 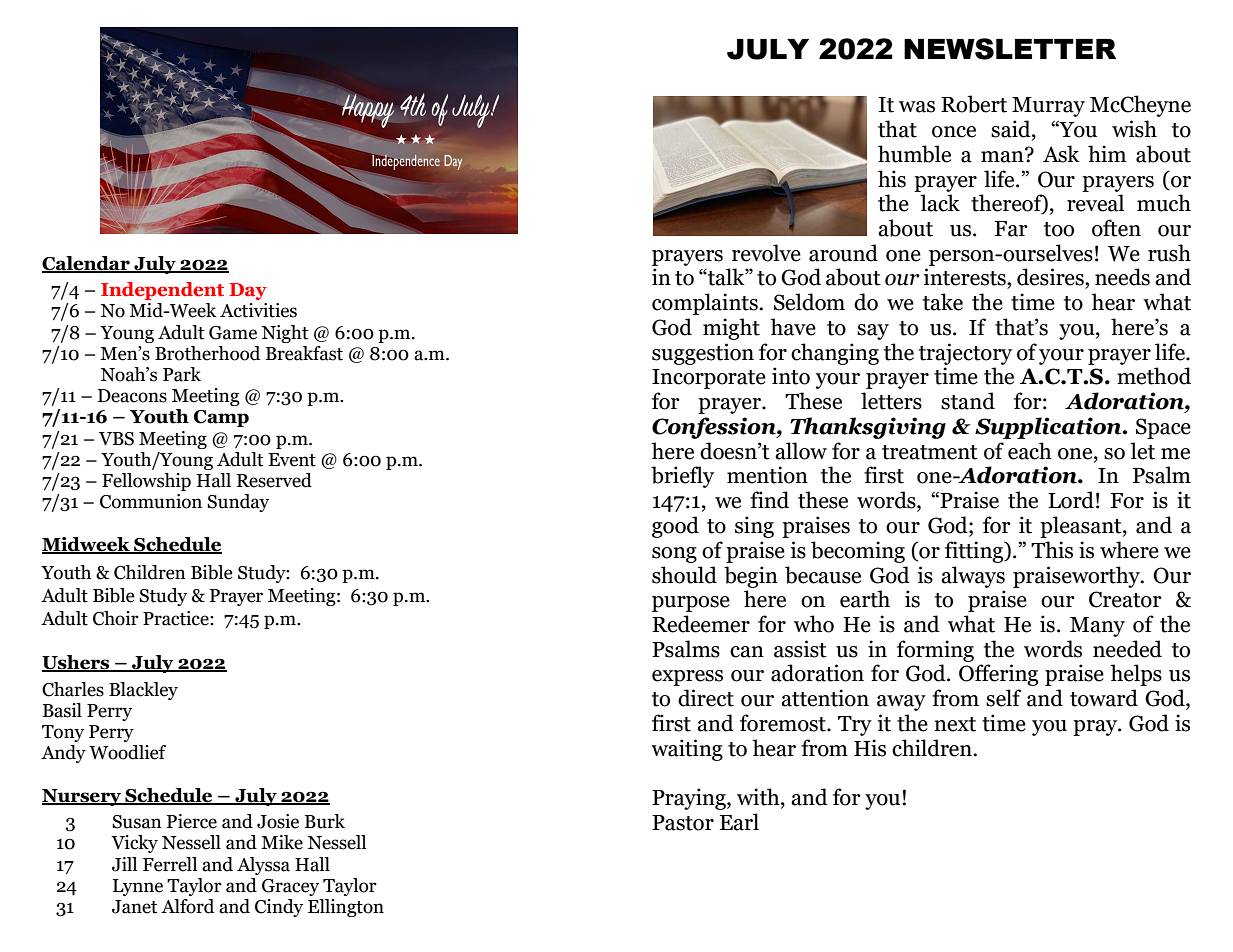 I want to click on Ferrell, so click(x=170, y=864).
